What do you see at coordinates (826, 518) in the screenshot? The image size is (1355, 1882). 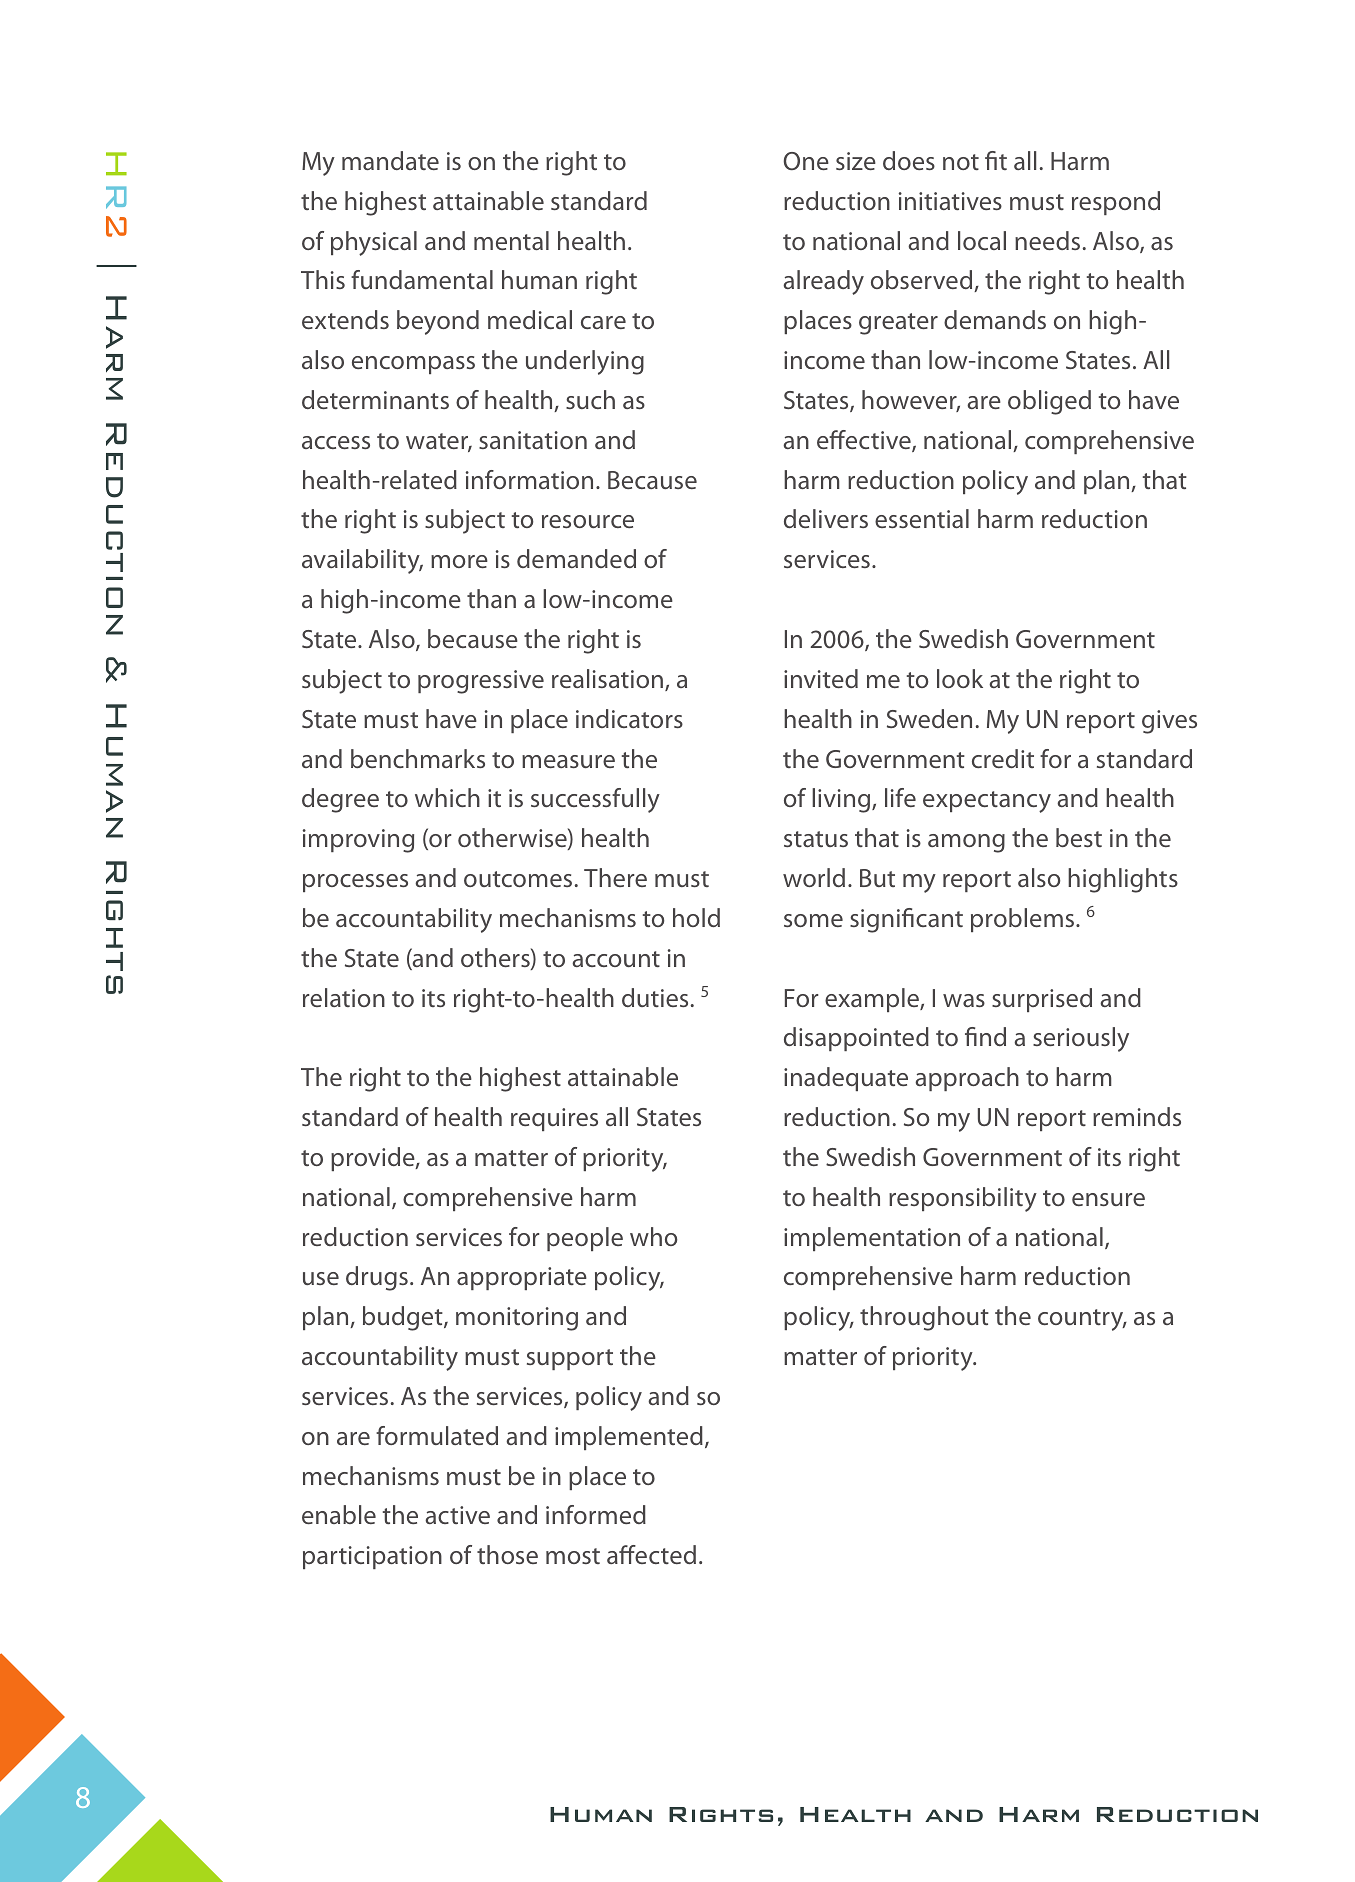 I see `delivers` at bounding box center [826, 518].
